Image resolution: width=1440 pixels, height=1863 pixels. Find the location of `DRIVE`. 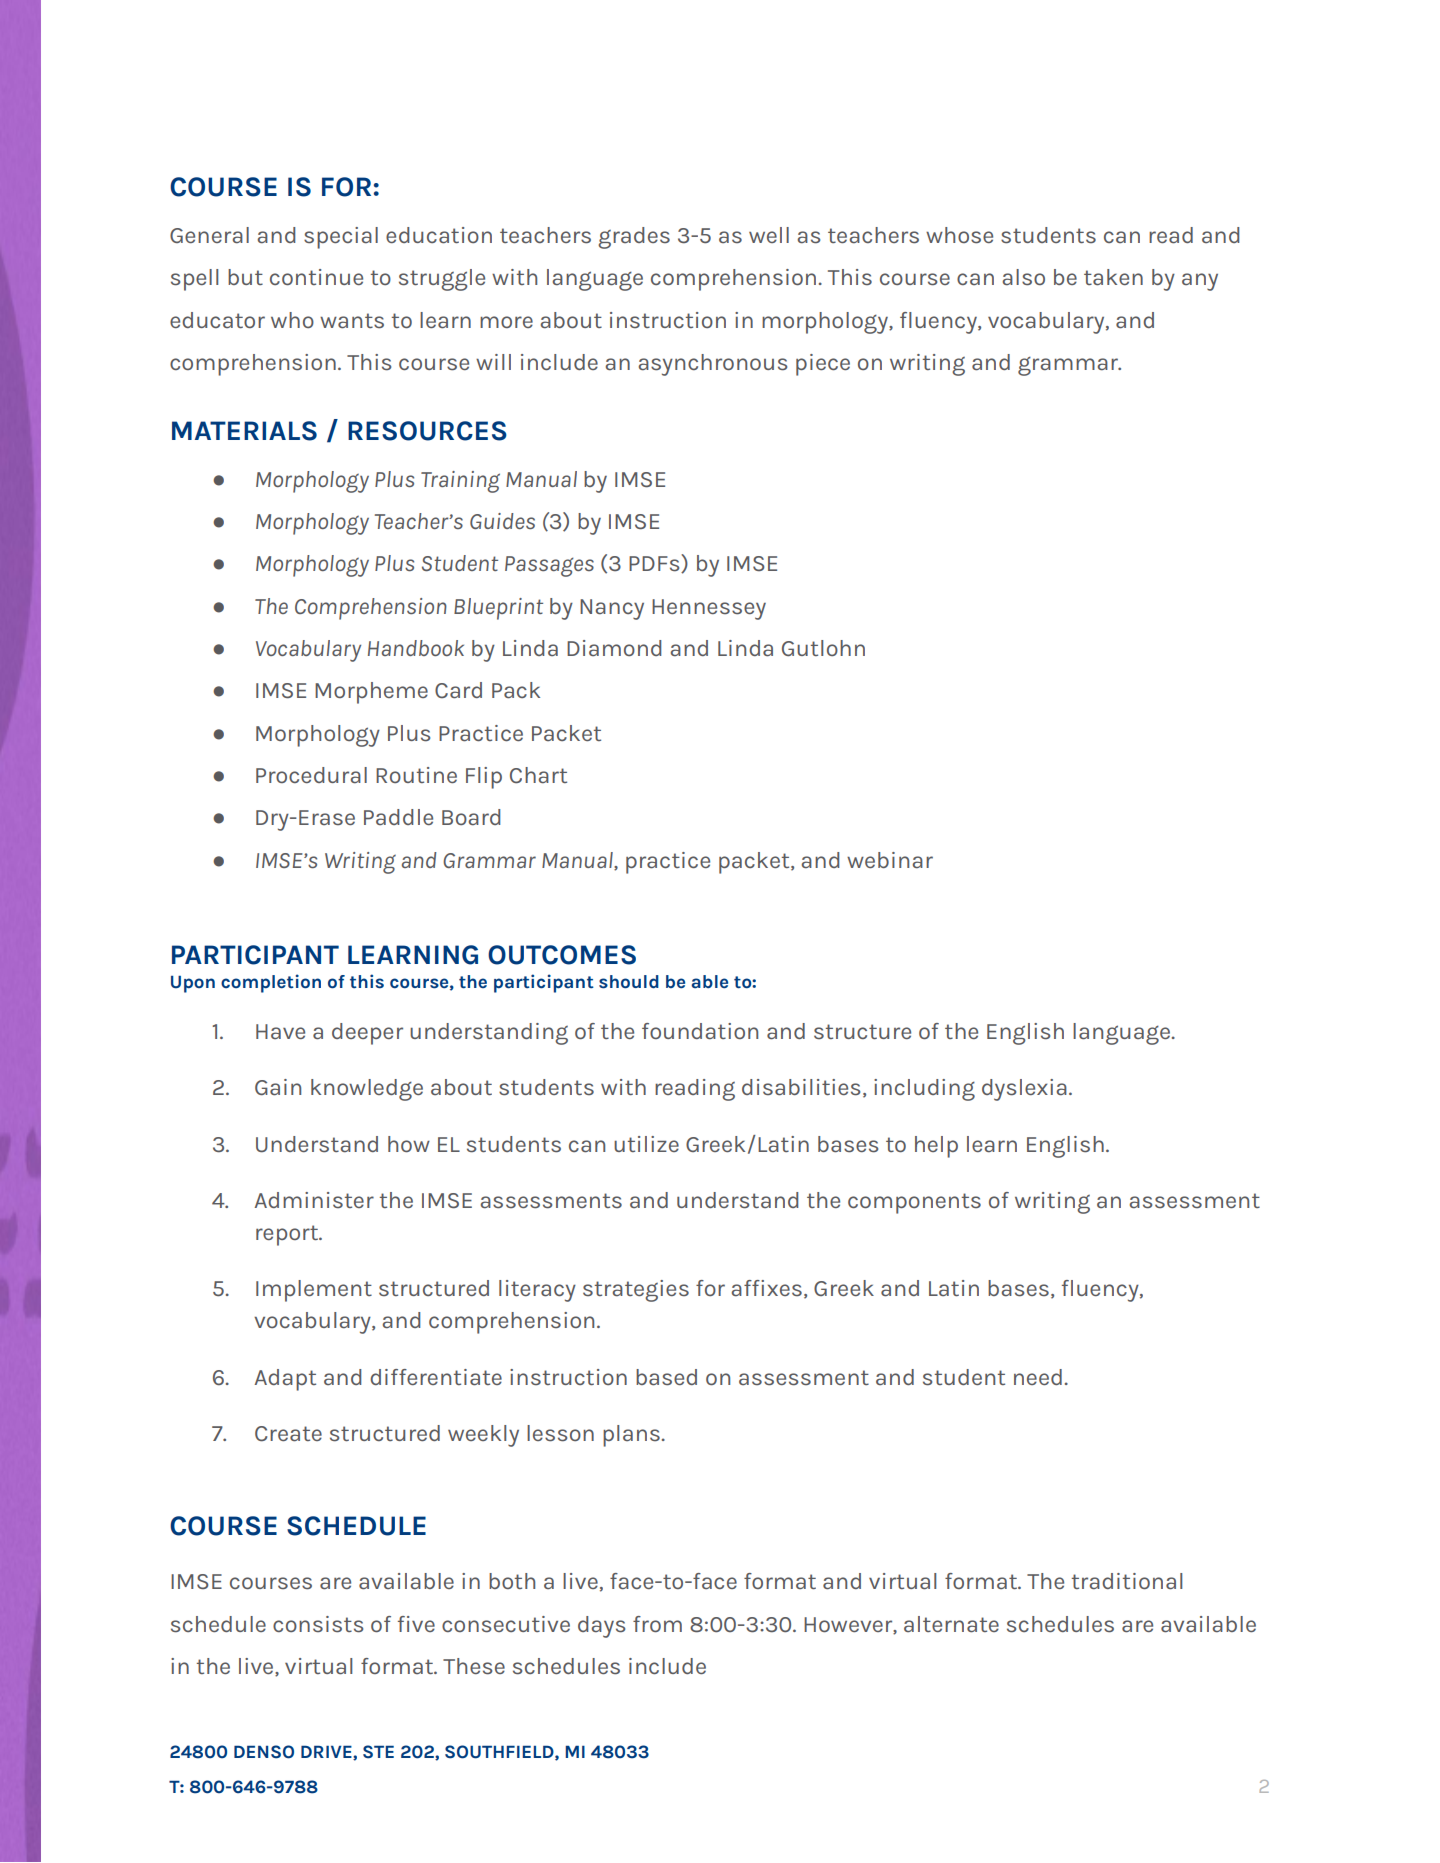

DRIVE is located at coordinates (327, 1752).
